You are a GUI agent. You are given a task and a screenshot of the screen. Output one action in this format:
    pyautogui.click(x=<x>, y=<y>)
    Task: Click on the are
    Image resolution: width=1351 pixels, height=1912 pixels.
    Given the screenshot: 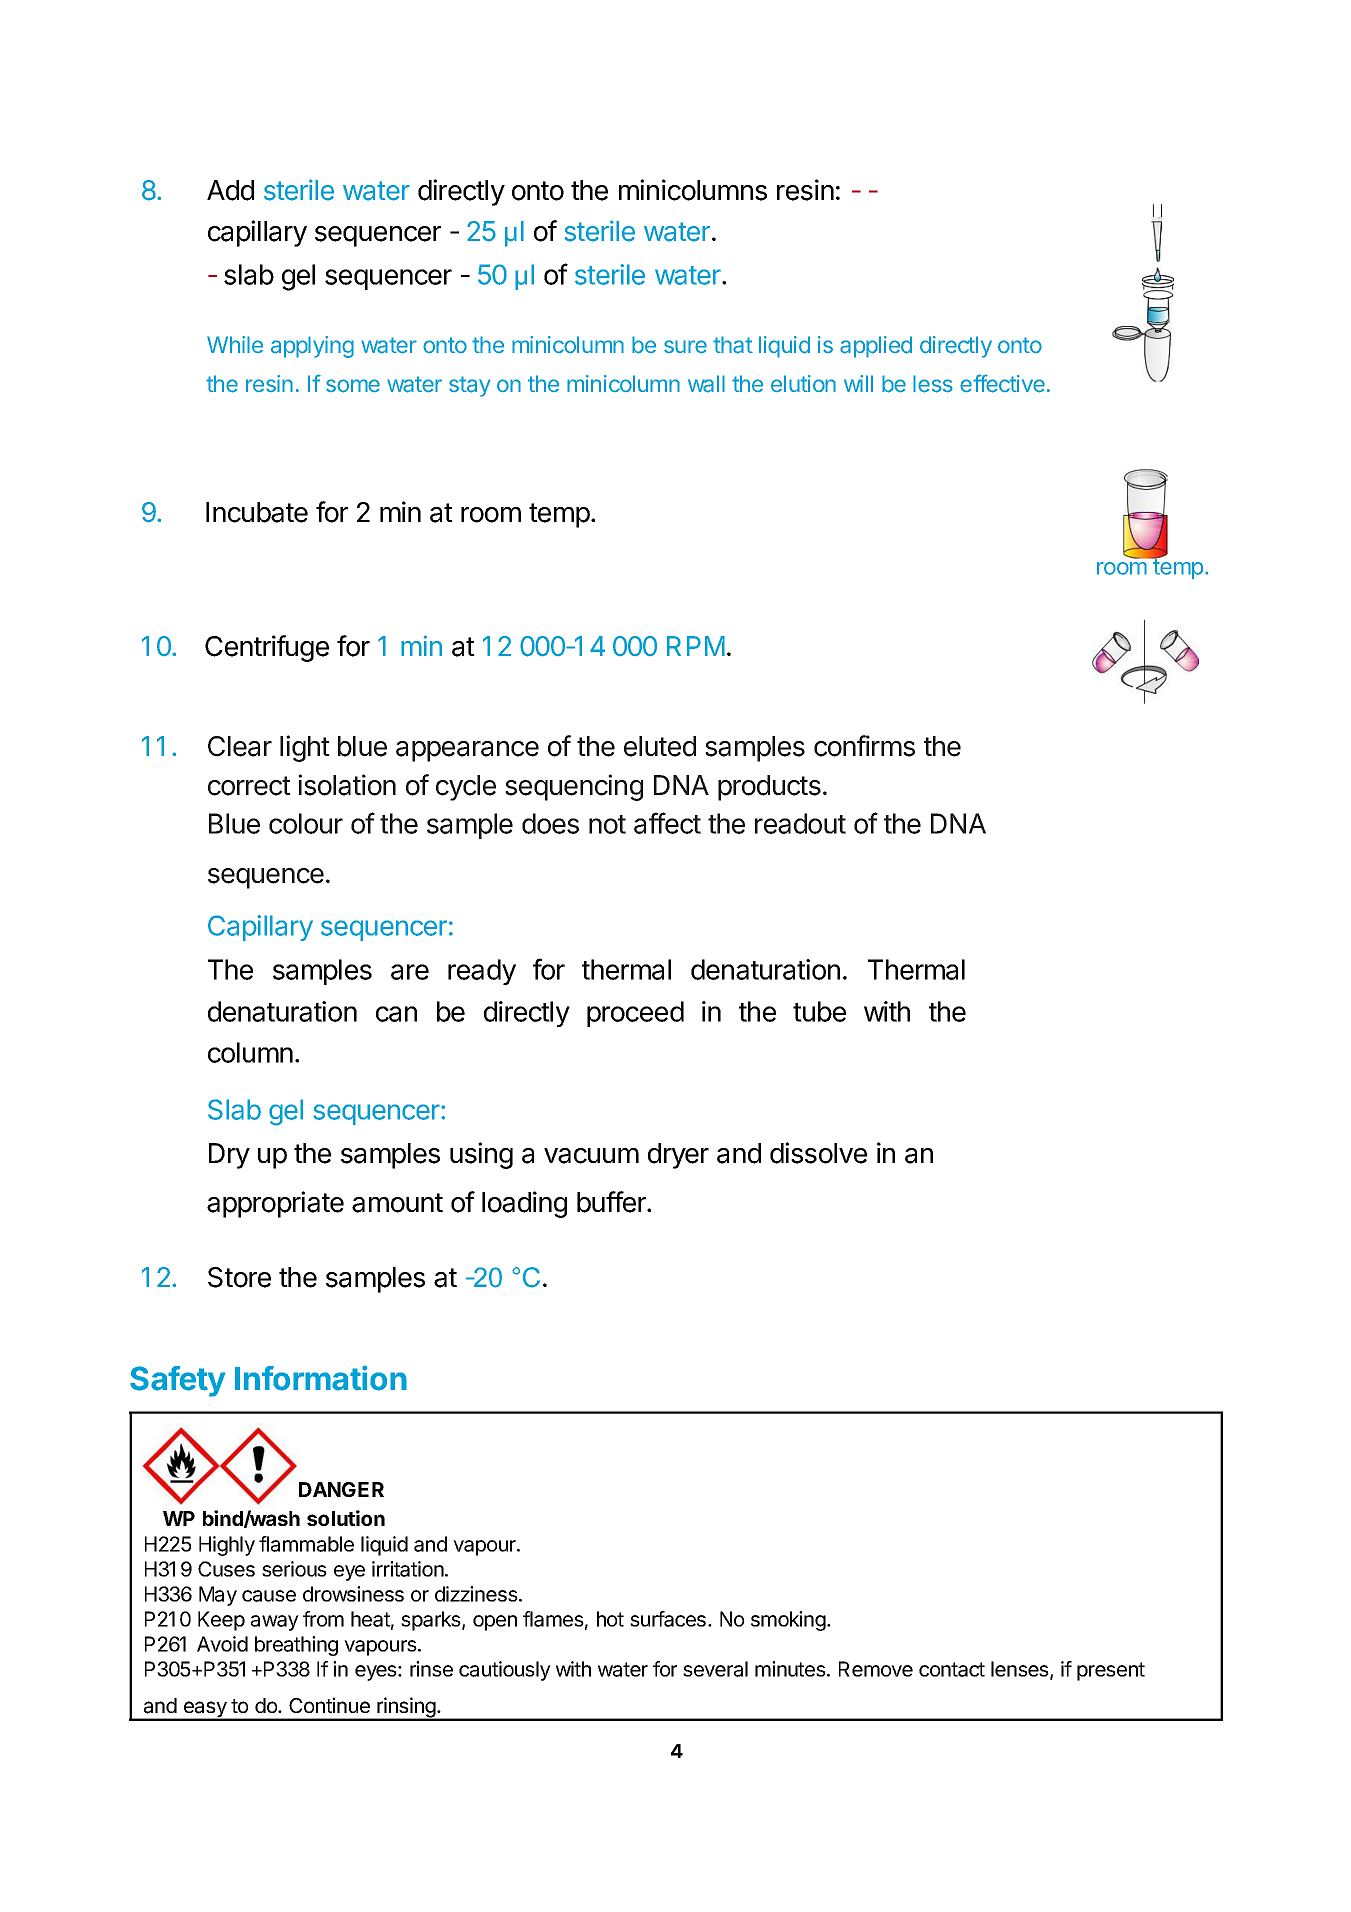 What is the action you would take?
    pyautogui.click(x=410, y=972)
